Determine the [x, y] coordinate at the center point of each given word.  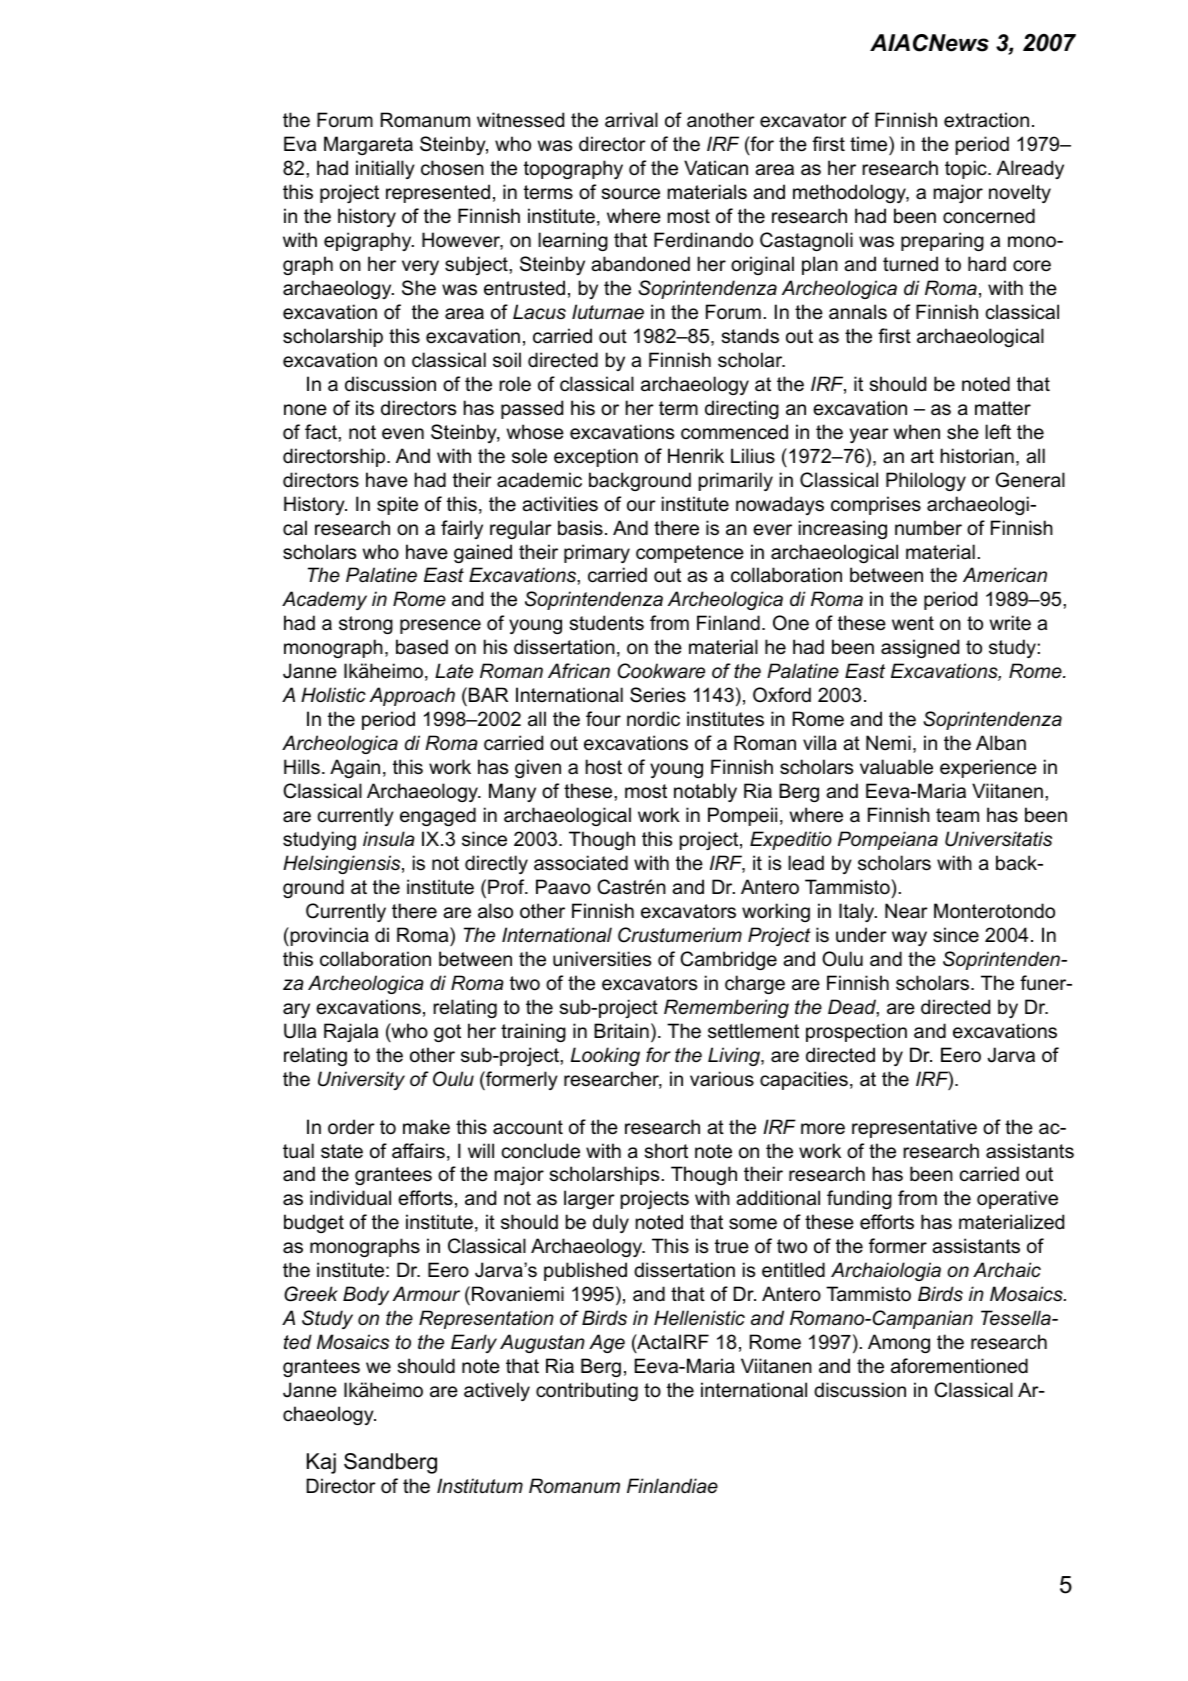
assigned [920, 648]
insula [389, 839]
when [917, 432]
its [365, 408]
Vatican [716, 168]
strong [366, 625]
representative [914, 1128]
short [666, 1151]
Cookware [661, 671]
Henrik [696, 456]
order [351, 1127]
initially [385, 169]
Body [366, 1295]
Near [906, 911]
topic [967, 169]
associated [581, 863]
